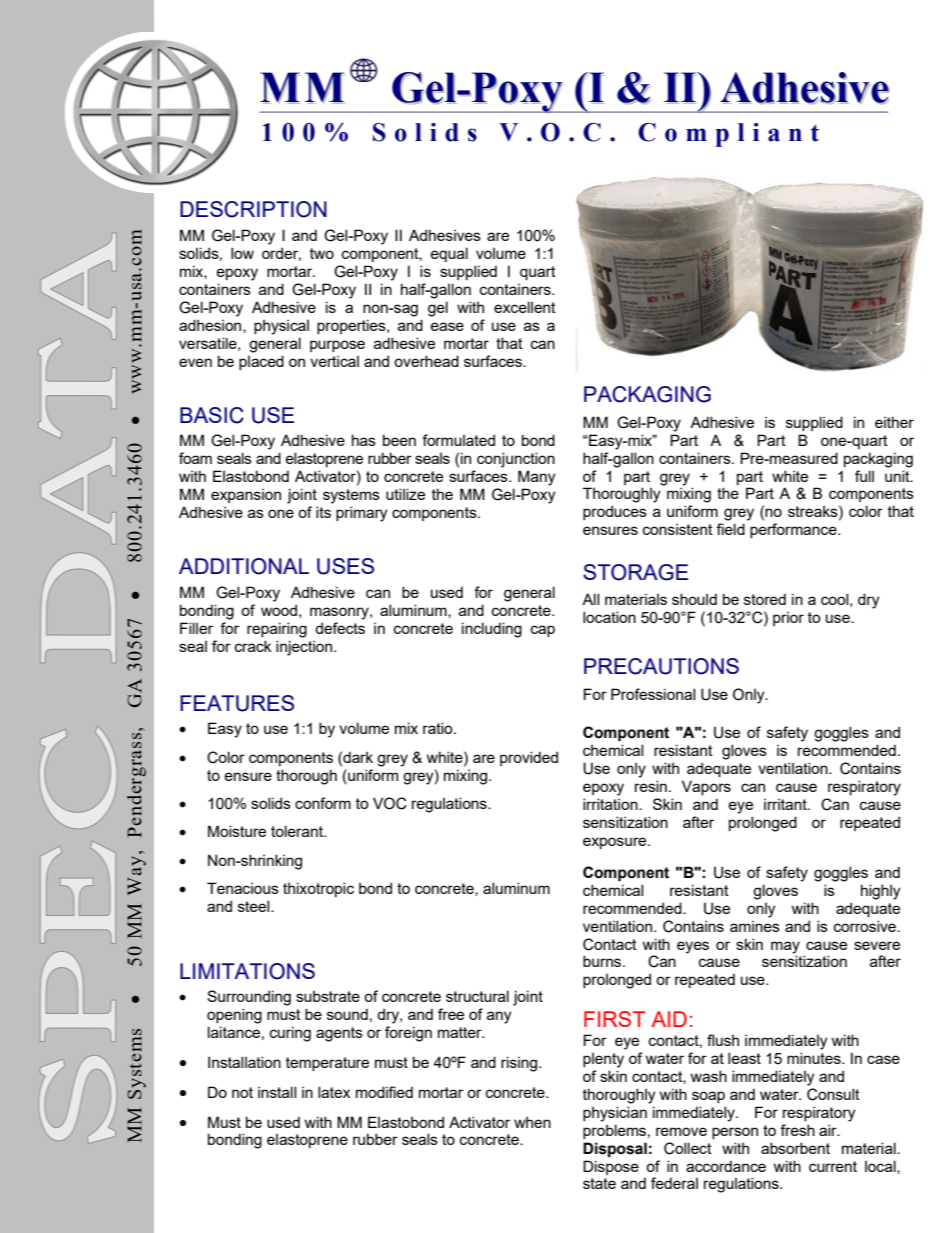  Describe the element at coordinates (253, 209) in the page. I see `DESCRIPTION` at that location.
